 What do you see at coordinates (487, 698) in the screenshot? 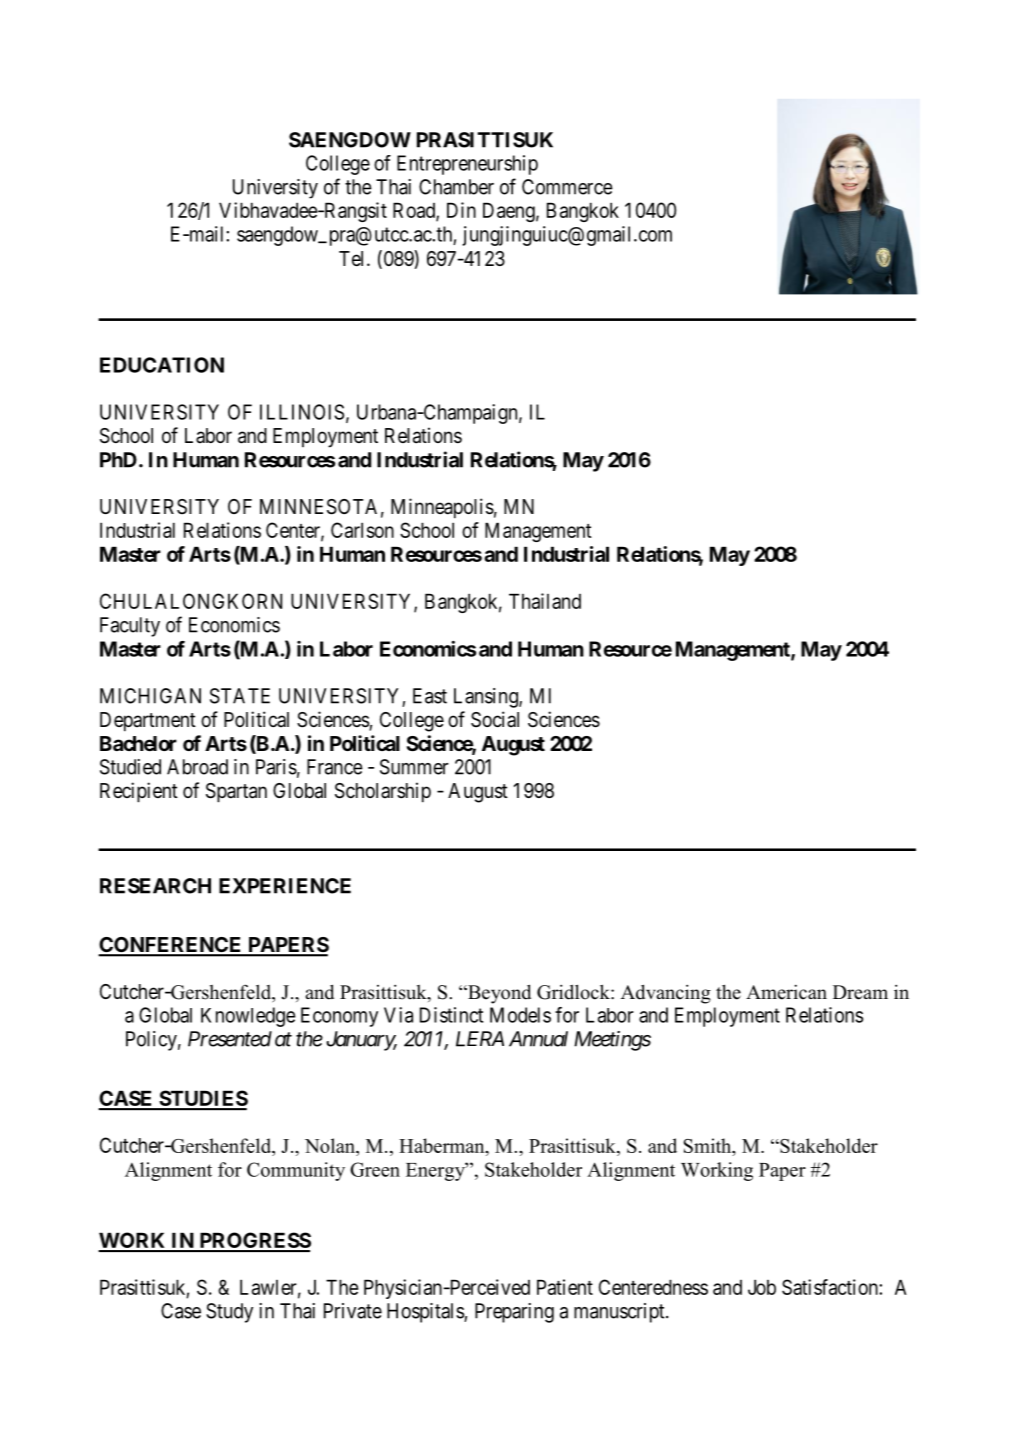
I see `Lansing` at bounding box center [487, 698].
